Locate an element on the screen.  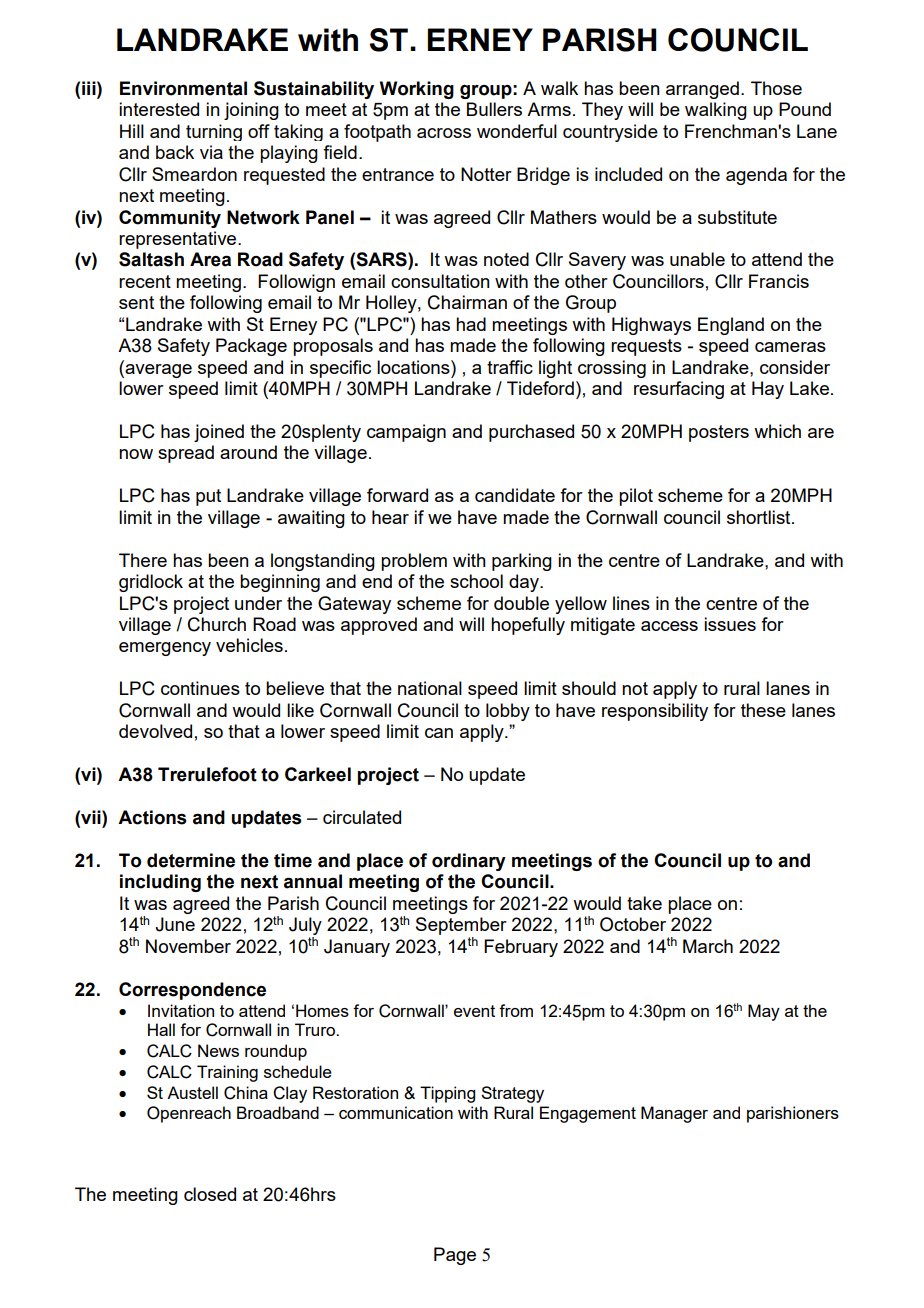
turning is located at coordinates (214, 132).
